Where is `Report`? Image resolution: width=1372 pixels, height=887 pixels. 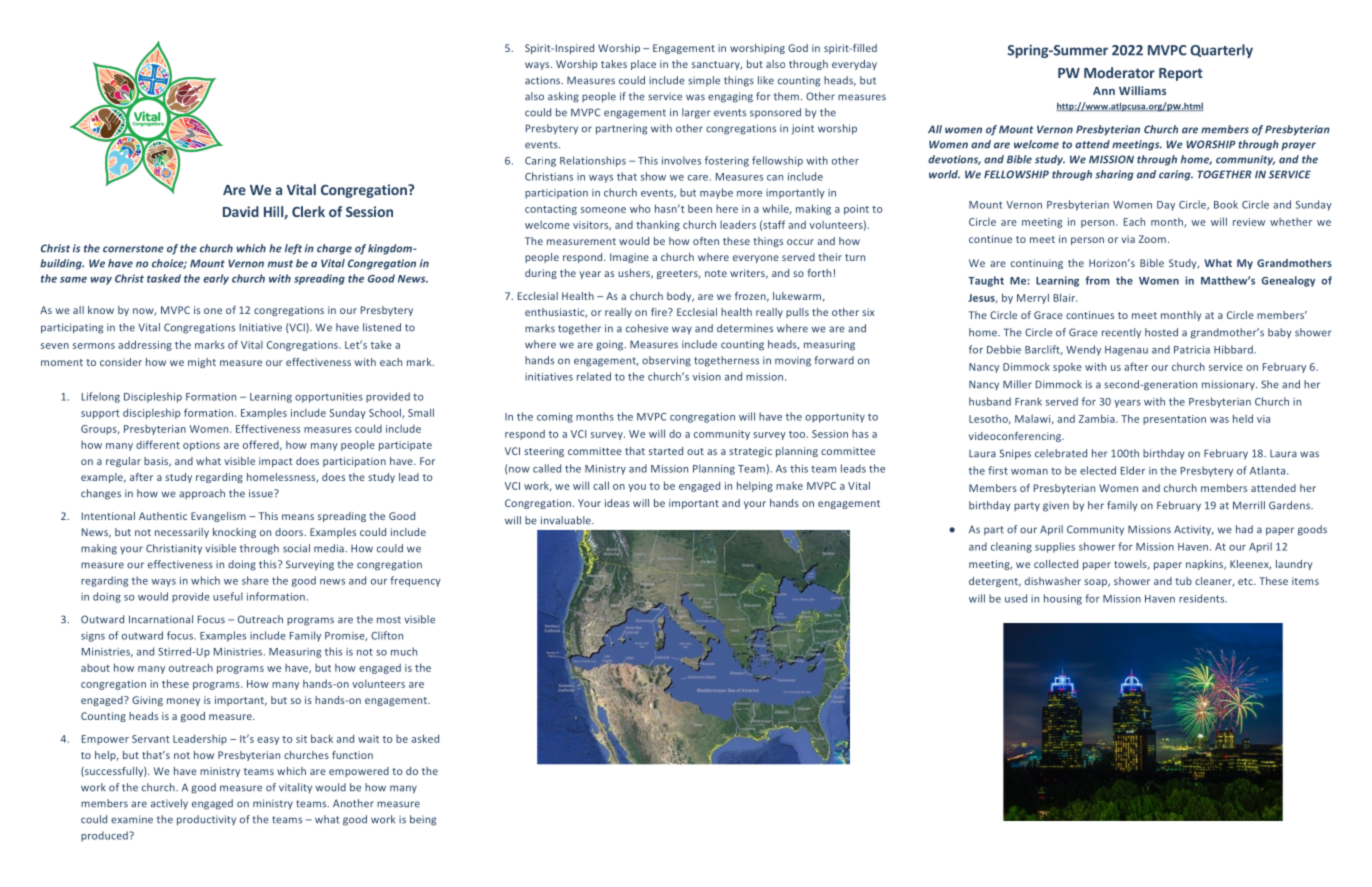 Report is located at coordinates (1181, 74).
